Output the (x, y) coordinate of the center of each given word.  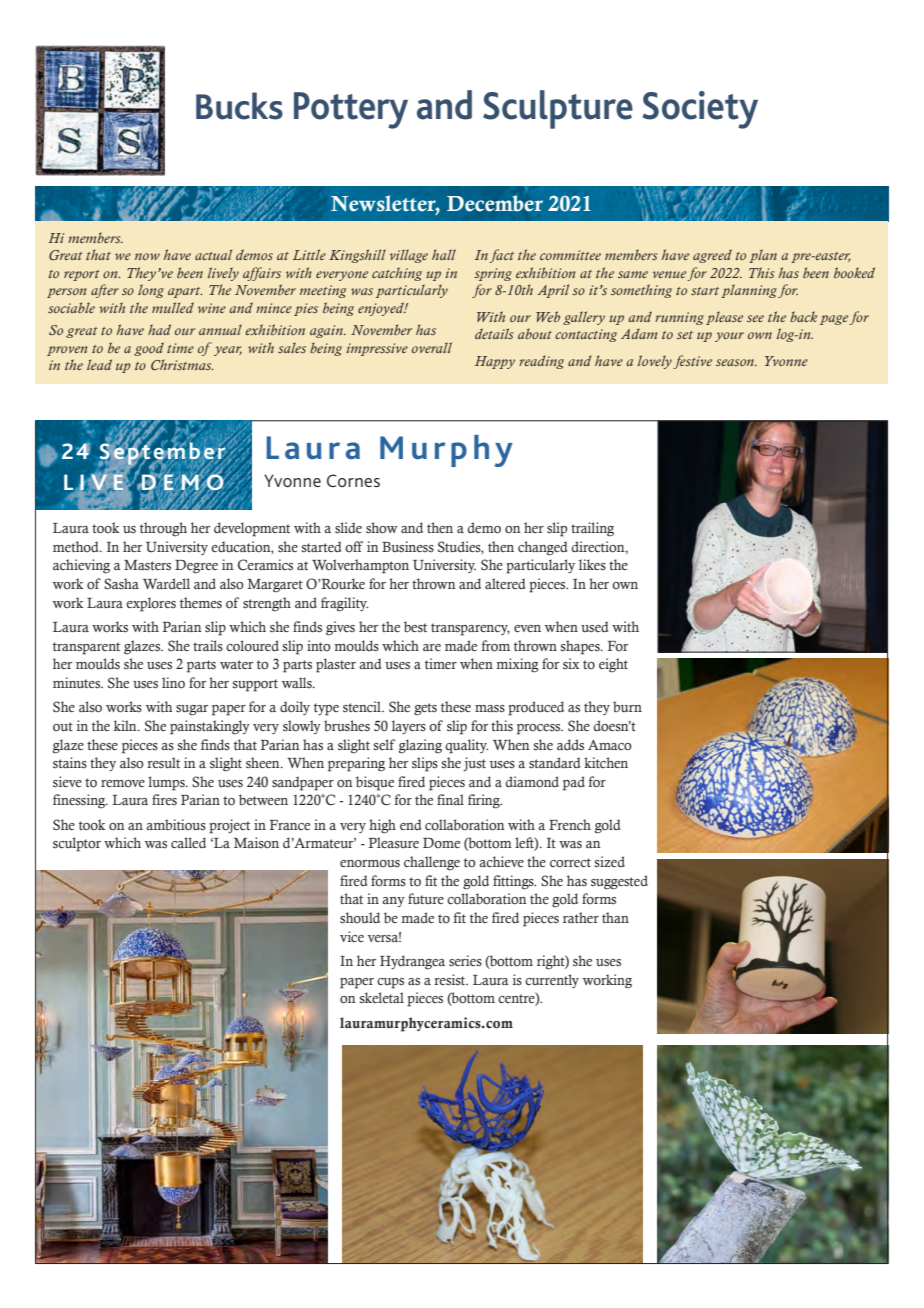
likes (592, 565)
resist (451, 980)
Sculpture (558, 109)
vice (352, 937)
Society (700, 110)
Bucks (239, 106)
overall (432, 347)
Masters (147, 565)
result (163, 763)
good (149, 349)
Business (408, 547)
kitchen (606, 762)
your (729, 337)
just (474, 764)
